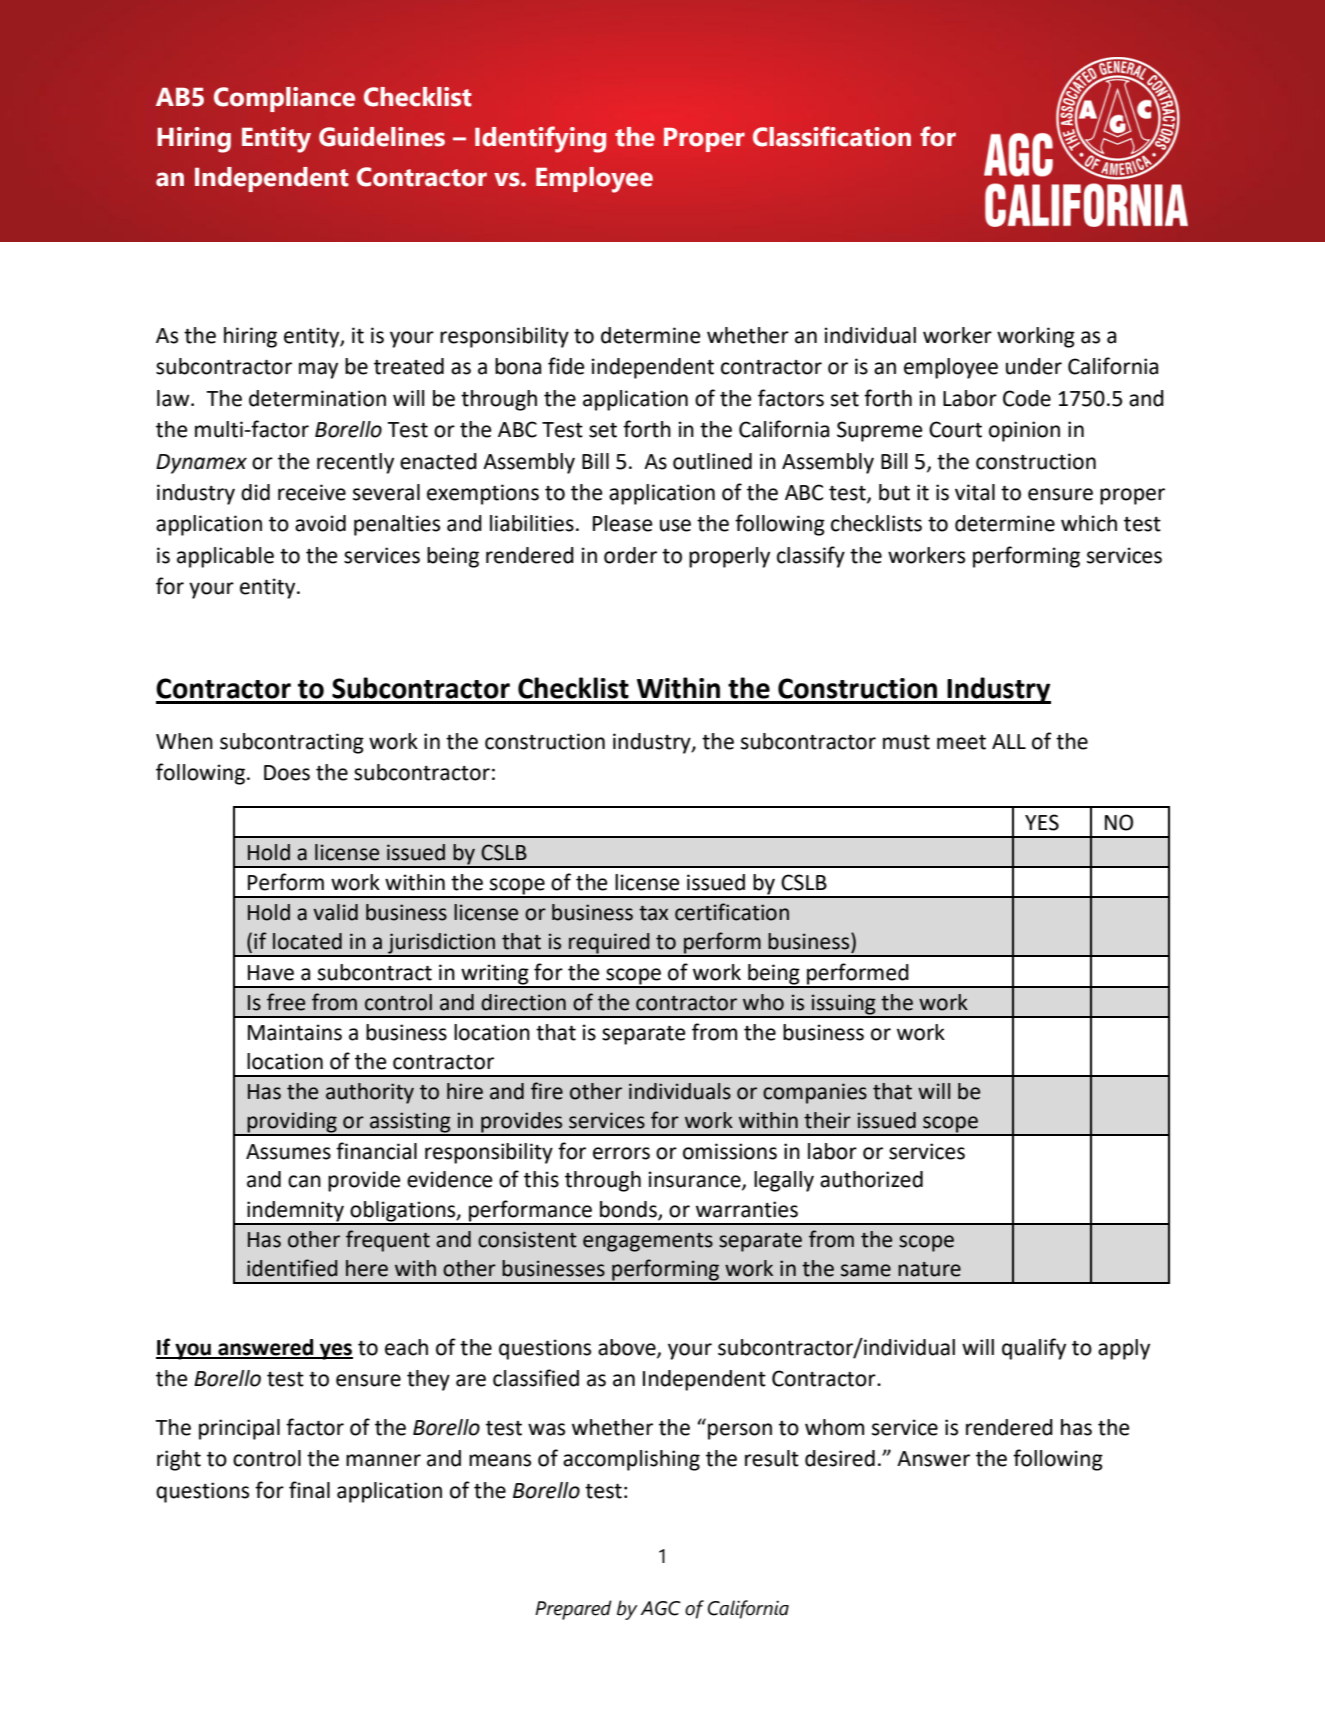  I want to click on final, so click(309, 1490).
